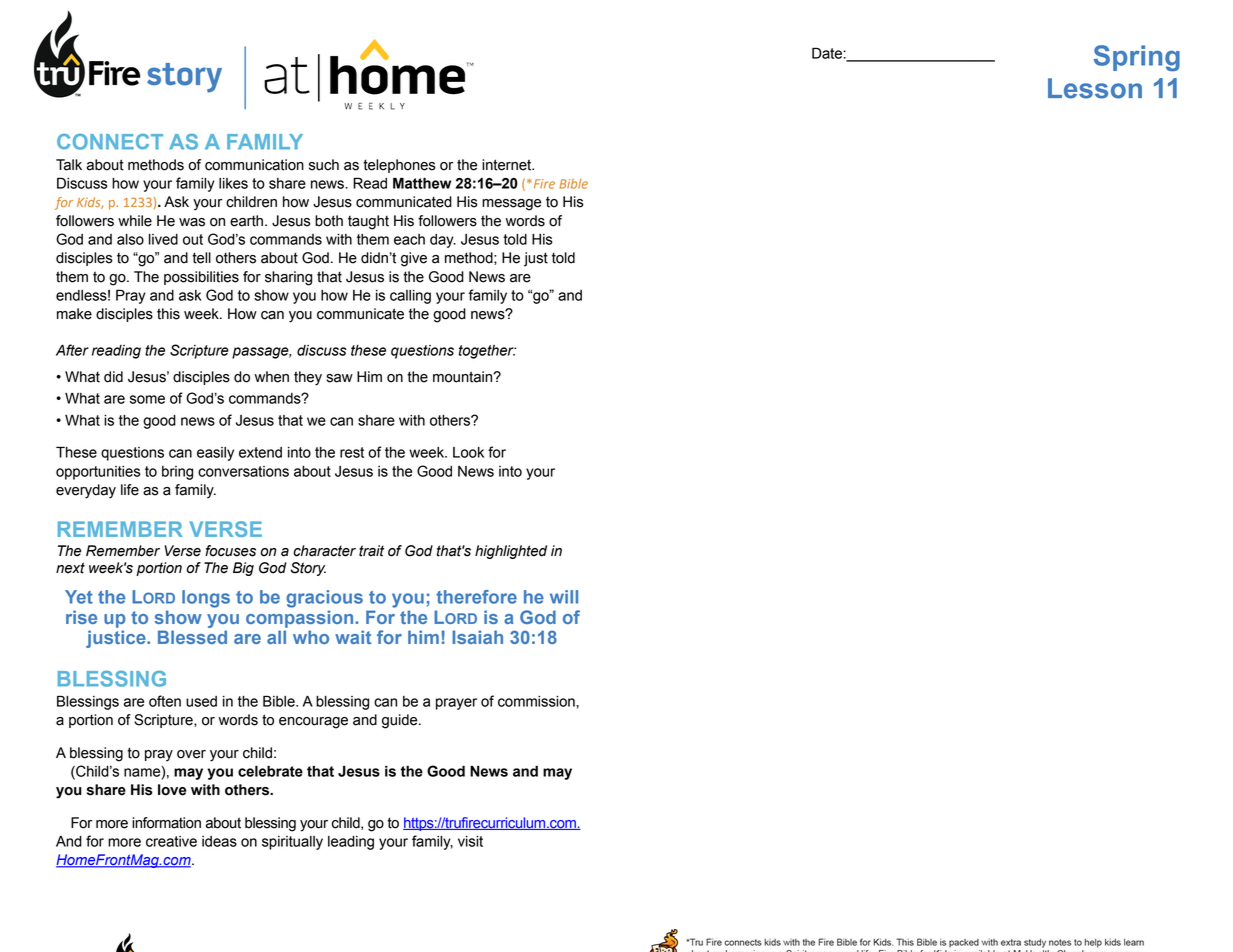 The image size is (1233, 952). What do you see at coordinates (511, 552) in the document?
I see `highlighted` at bounding box center [511, 552].
